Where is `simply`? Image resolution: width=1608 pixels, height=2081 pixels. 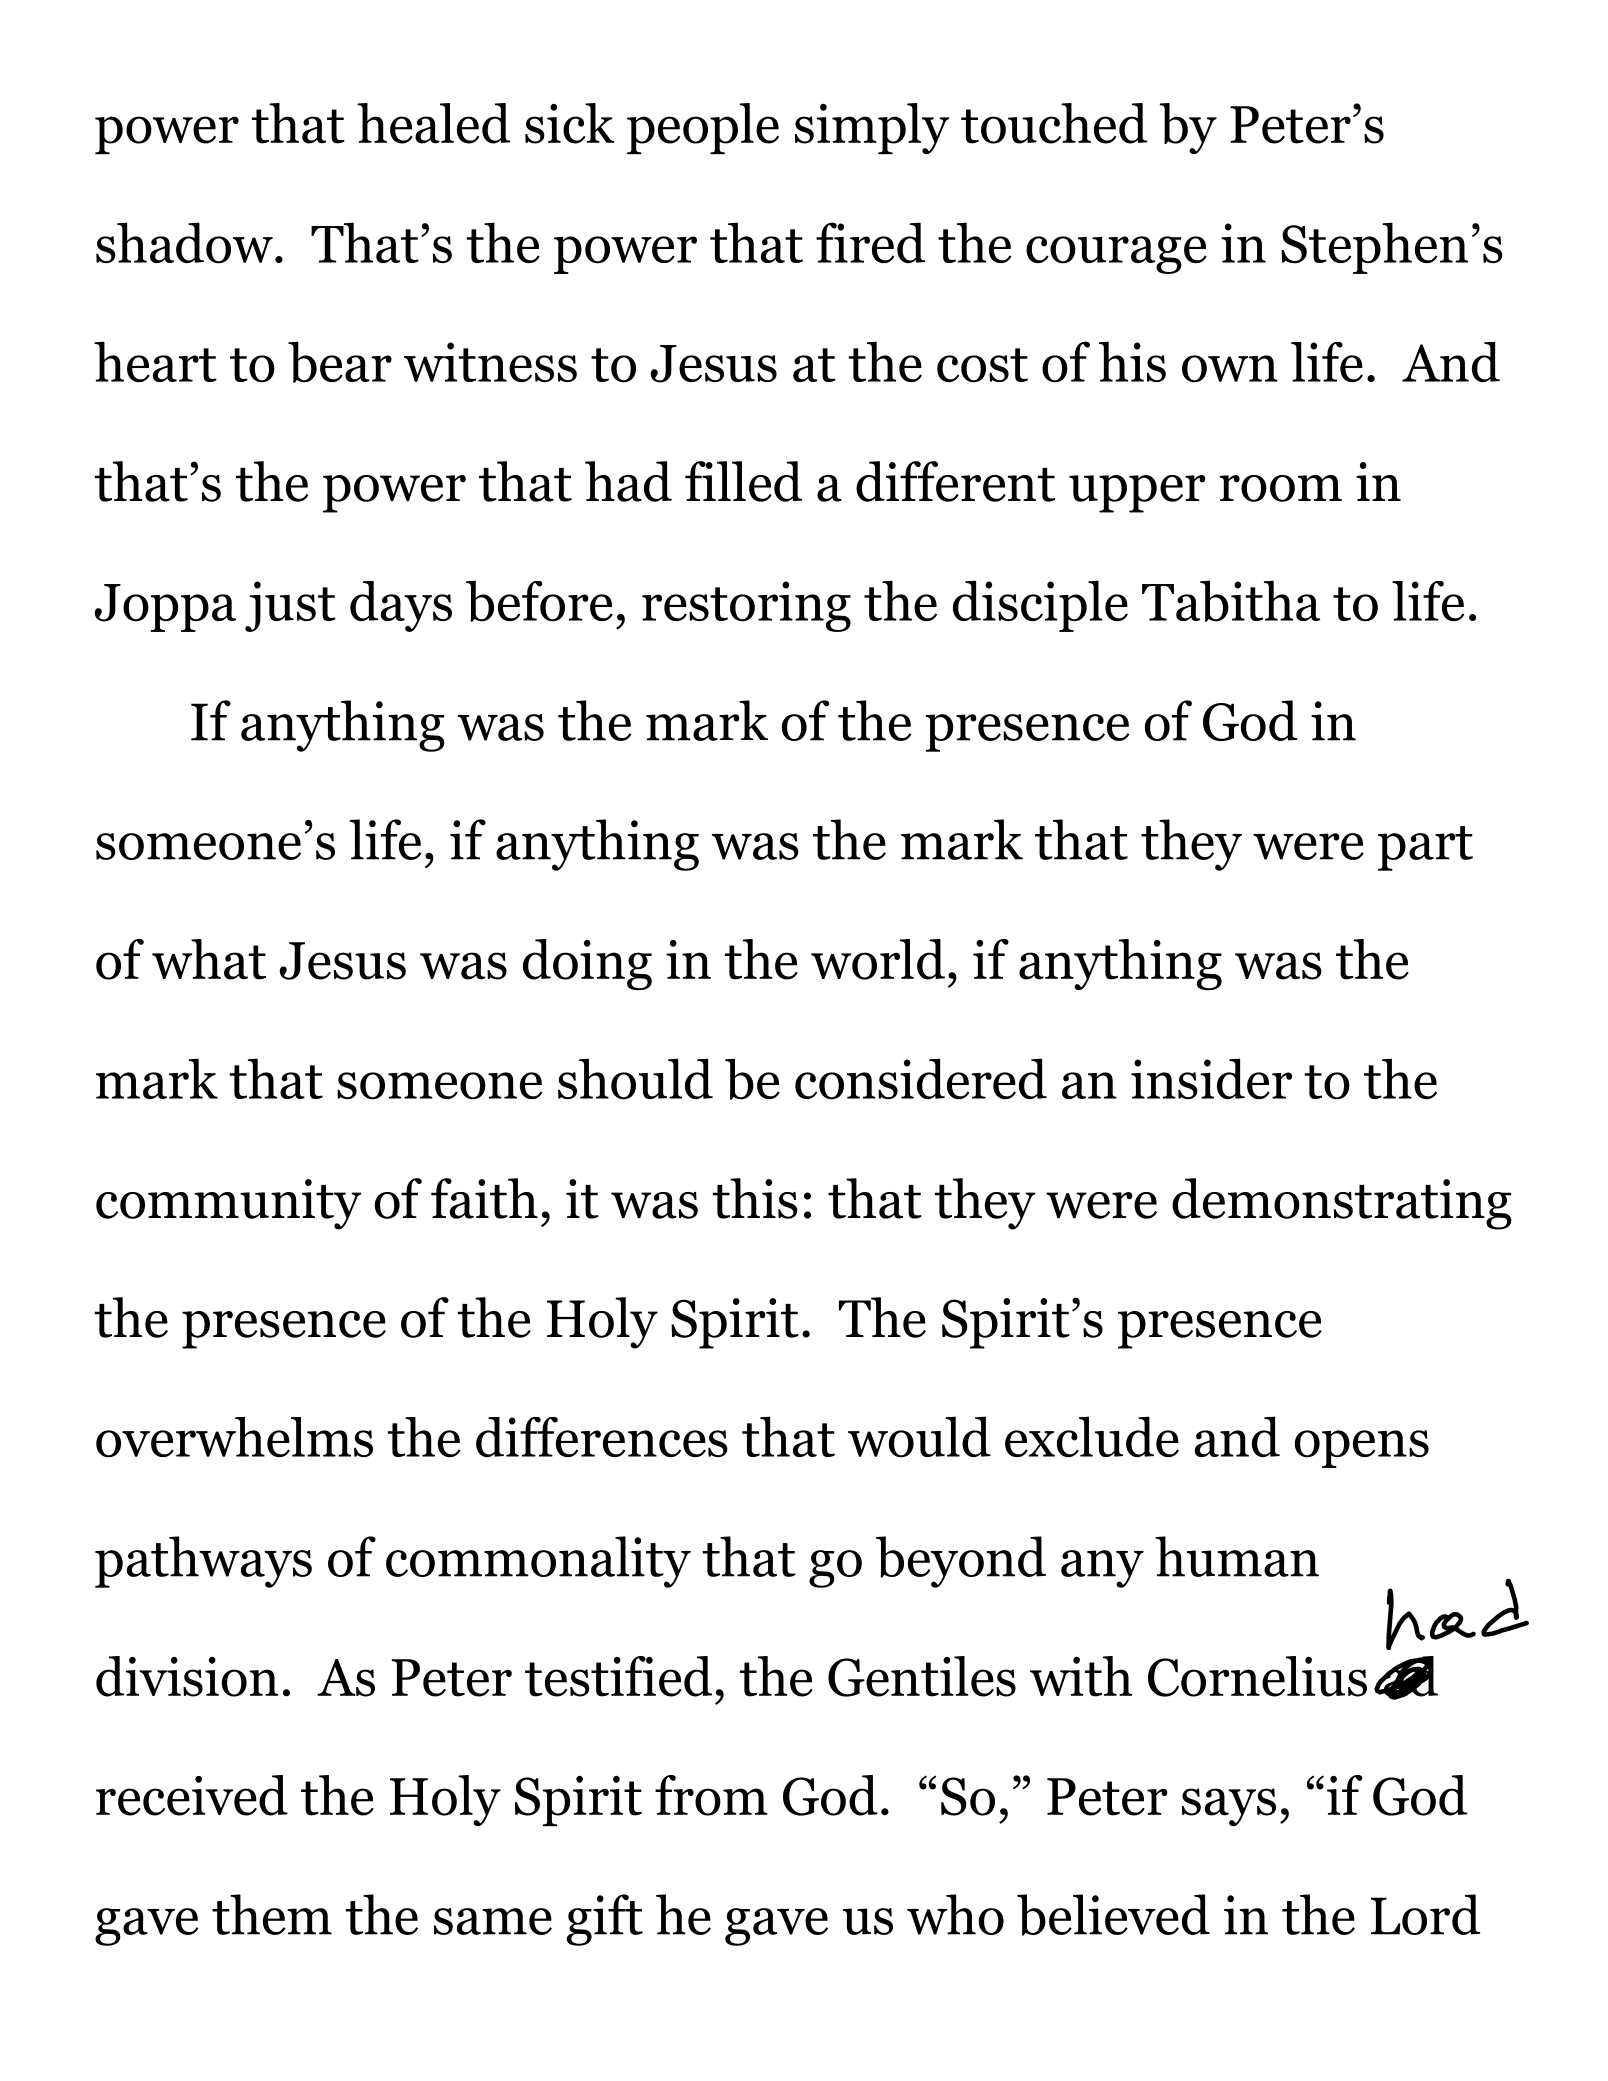 simply is located at coordinates (872, 128).
